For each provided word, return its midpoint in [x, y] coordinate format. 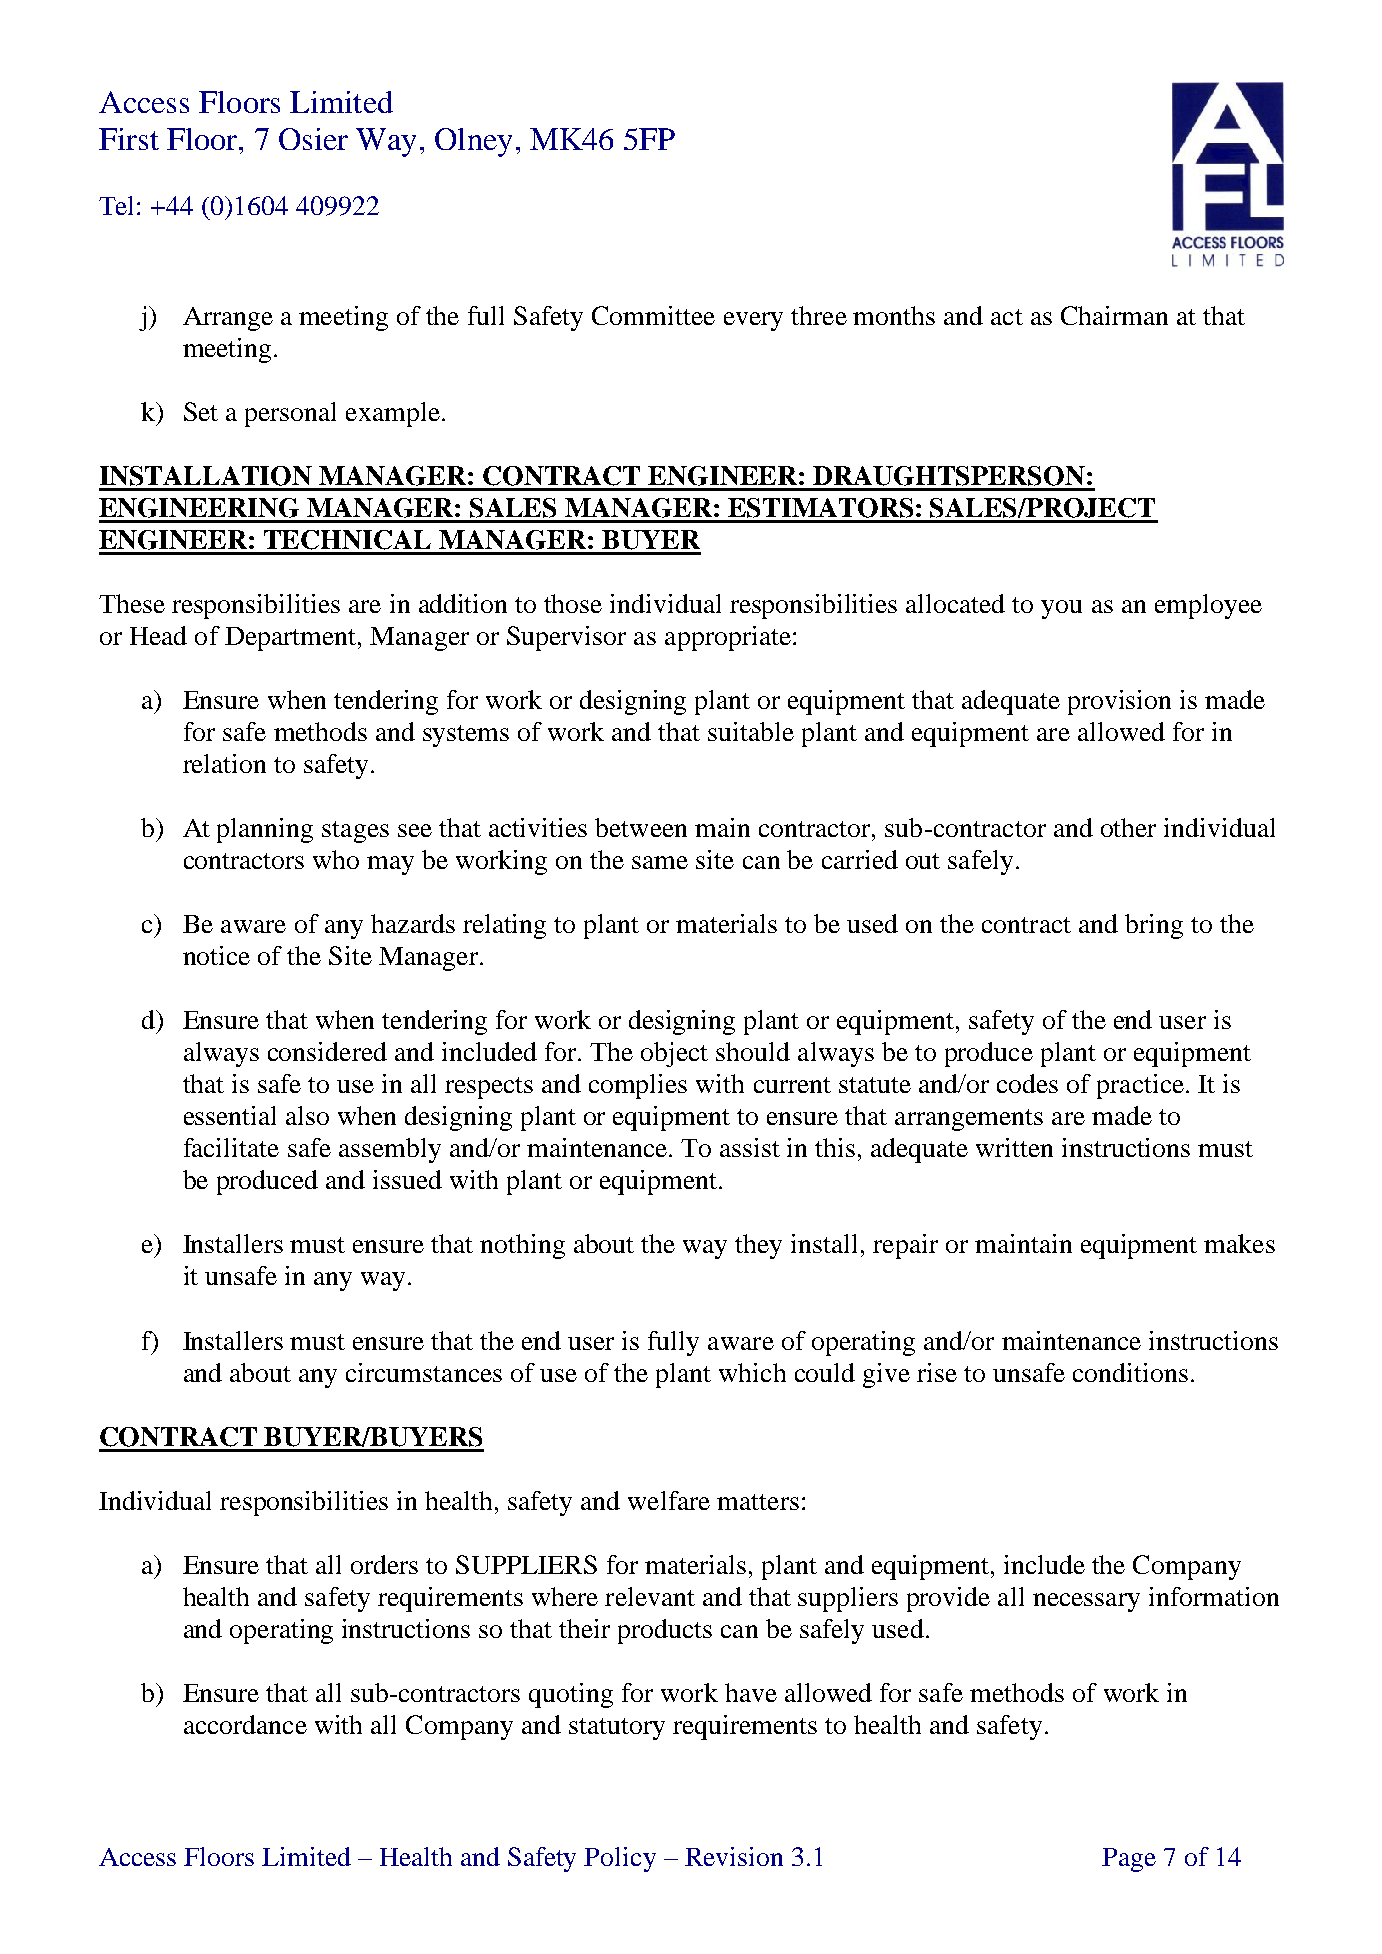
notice [216, 955]
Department [292, 639]
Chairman [1114, 315]
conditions [1130, 1372]
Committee [653, 315]
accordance [245, 1724]
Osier [313, 139]
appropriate [728, 638]
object [674, 1054]
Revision [734, 1856]
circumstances [424, 1372]
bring [1154, 926]
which [752, 1372]
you [1061, 609]
